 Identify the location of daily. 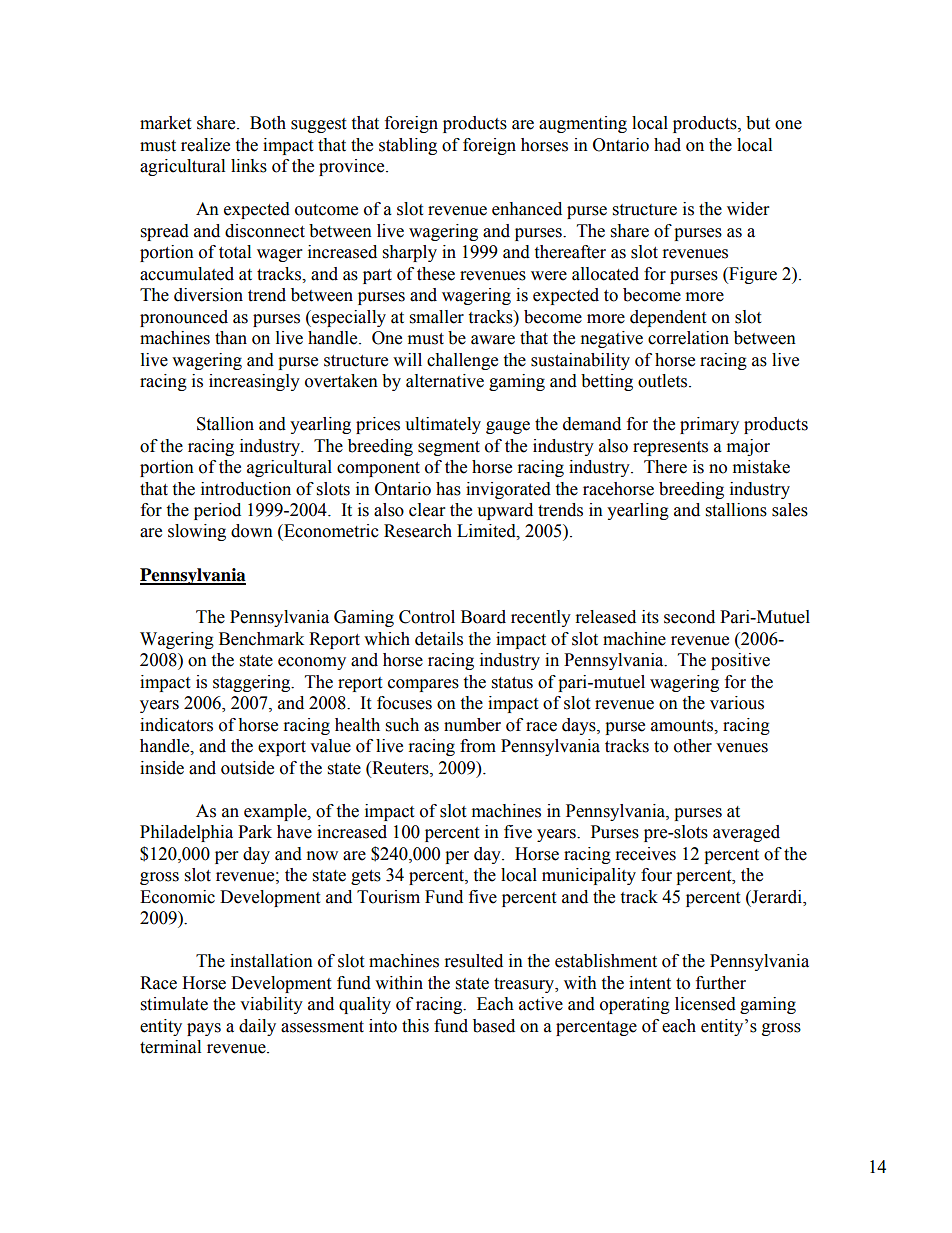
(257, 1027).
